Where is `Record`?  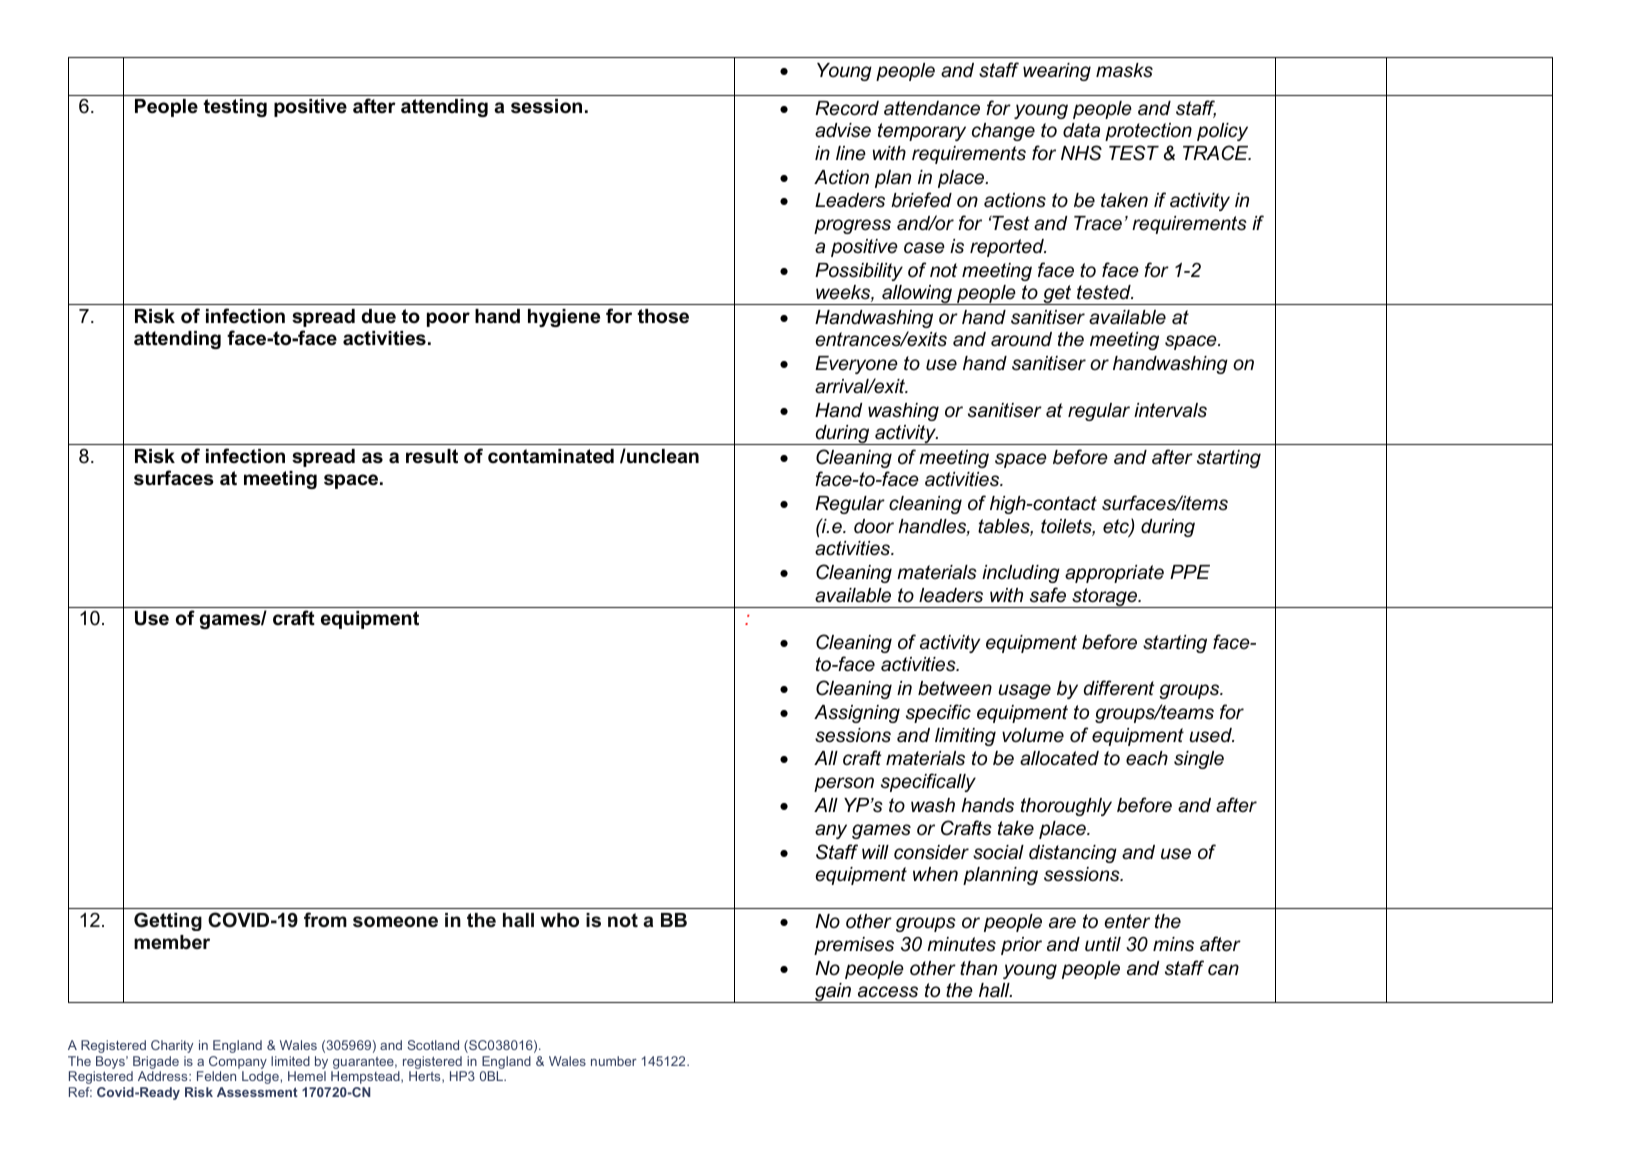 Record is located at coordinates (847, 108).
